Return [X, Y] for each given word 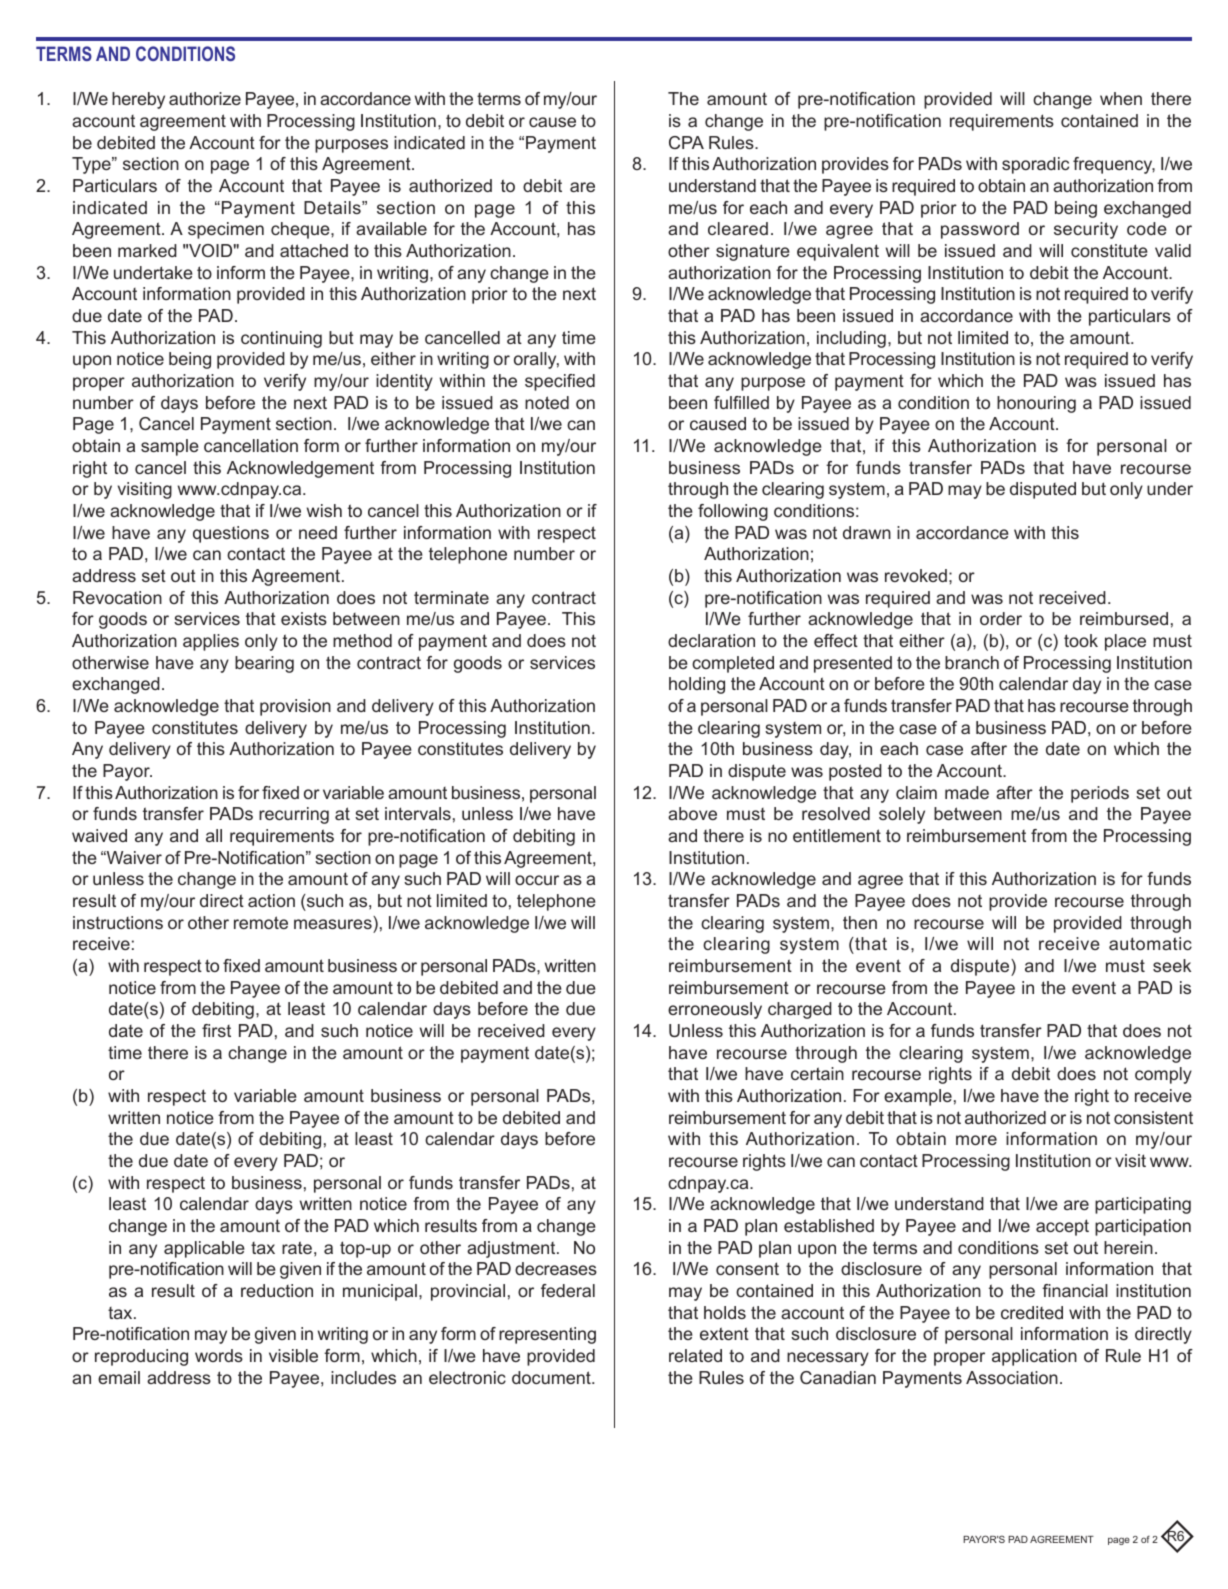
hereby [138, 100]
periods [1100, 794]
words [219, 1355]
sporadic [1035, 165]
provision [295, 707]
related [695, 1355]
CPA [686, 142]
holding [697, 685]
